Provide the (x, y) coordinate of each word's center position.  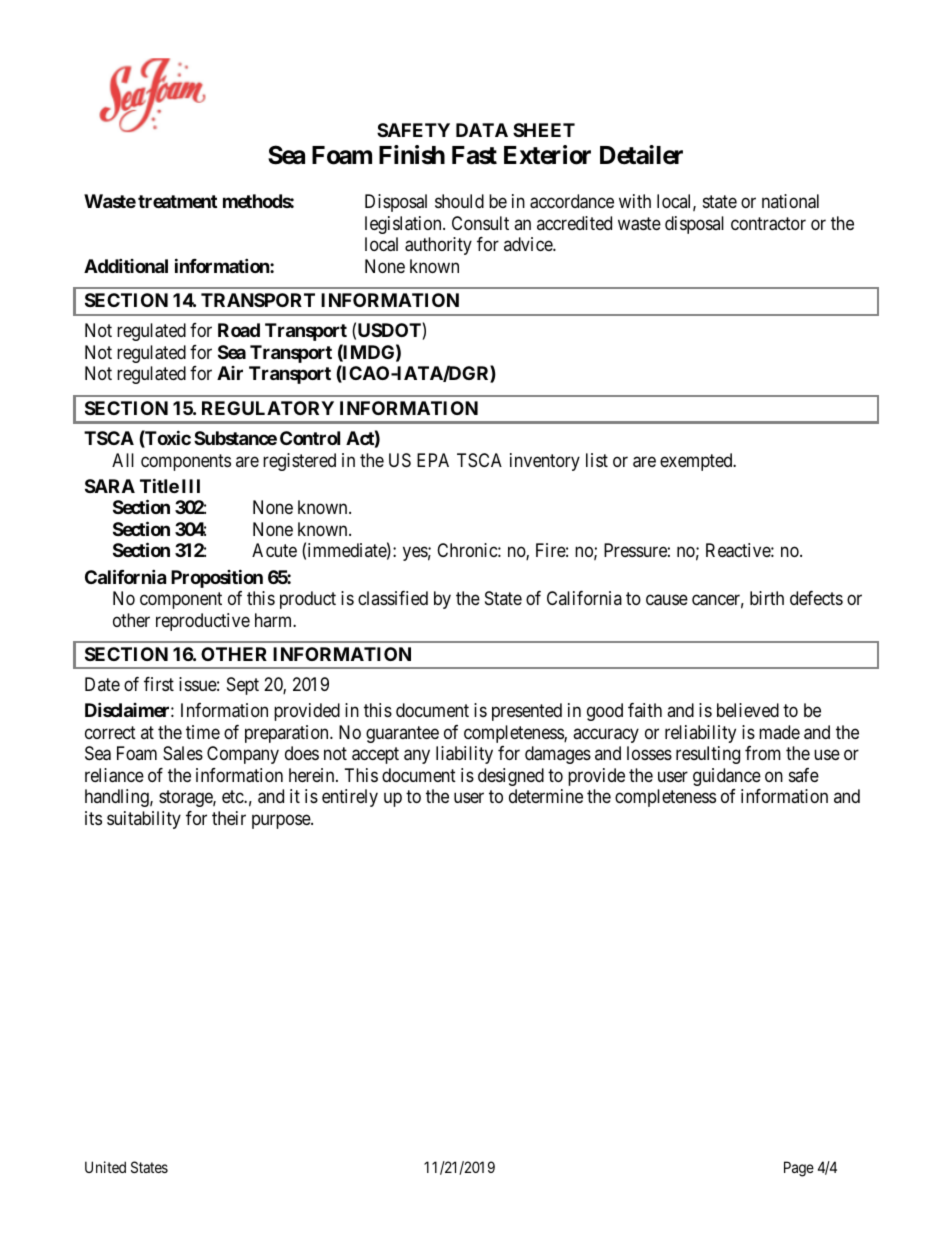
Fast (474, 155)
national (790, 201)
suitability (144, 820)
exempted (697, 462)
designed (511, 777)
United (105, 1167)
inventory (545, 462)
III (191, 486)
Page (799, 1169)
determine (546, 796)
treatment (177, 201)
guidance (727, 777)
